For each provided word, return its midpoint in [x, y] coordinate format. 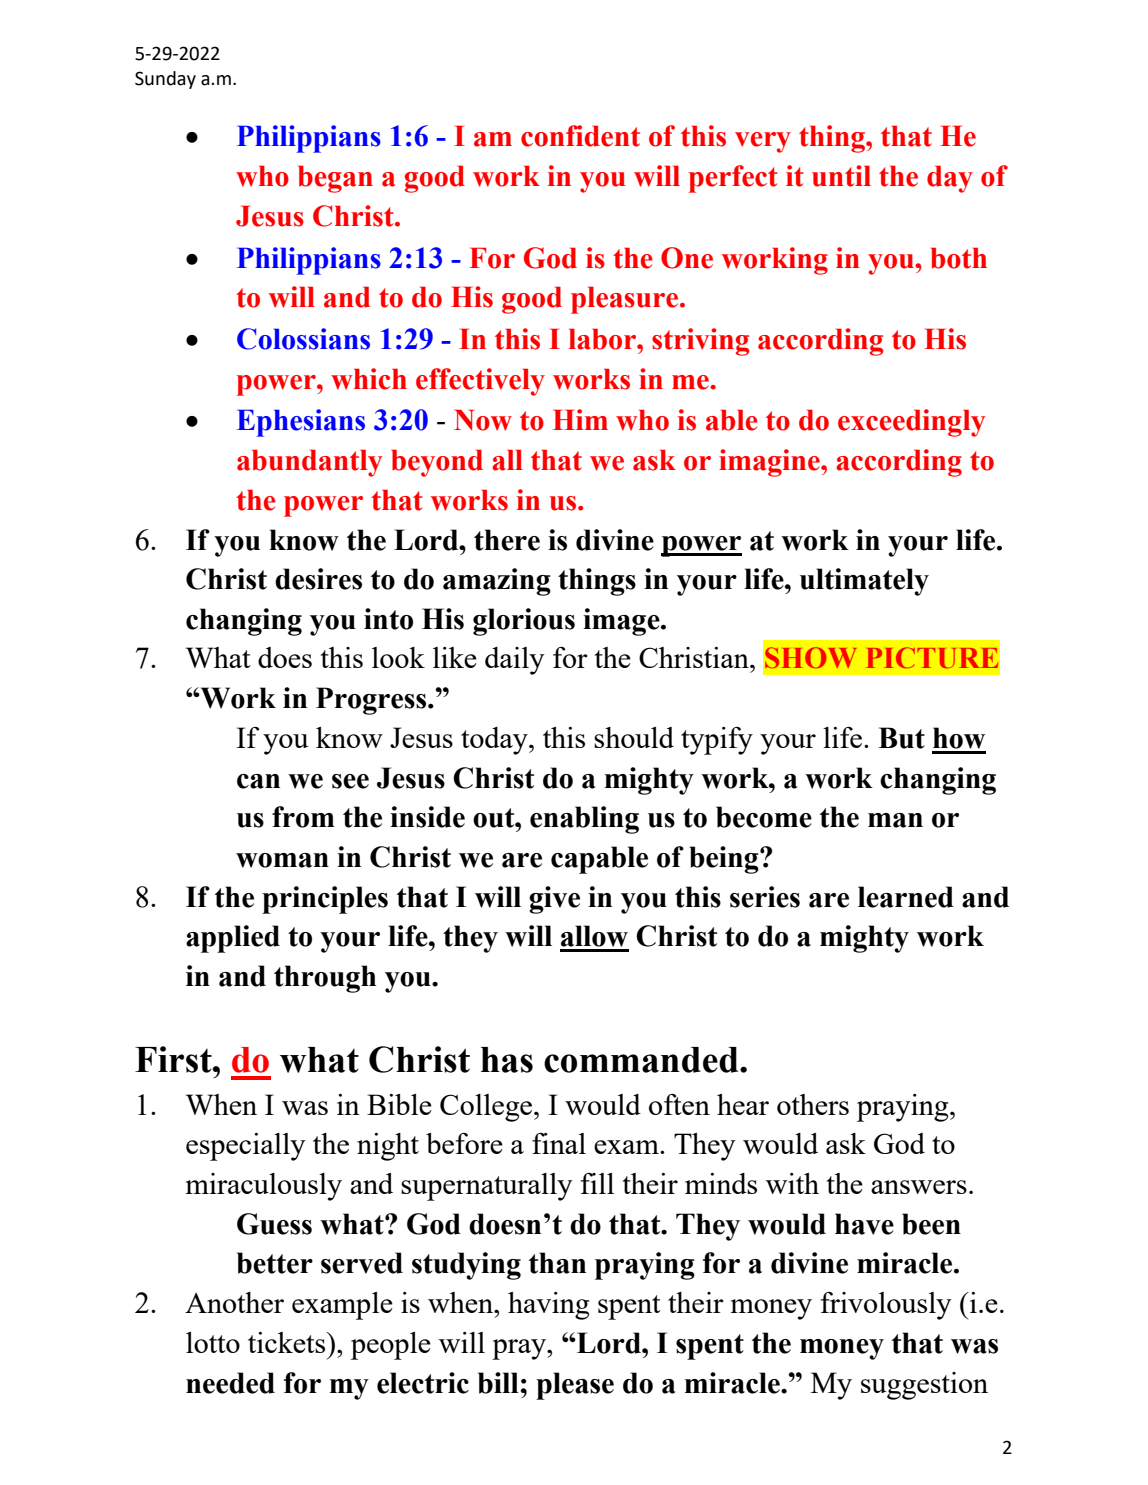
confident [580, 136]
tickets [288, 1342]
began [335, 179]
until [841, 176]
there [507, 540]
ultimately [864, 582]
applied [233, 939]
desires [318, 579]
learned [906, 897]
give [554, 900]
